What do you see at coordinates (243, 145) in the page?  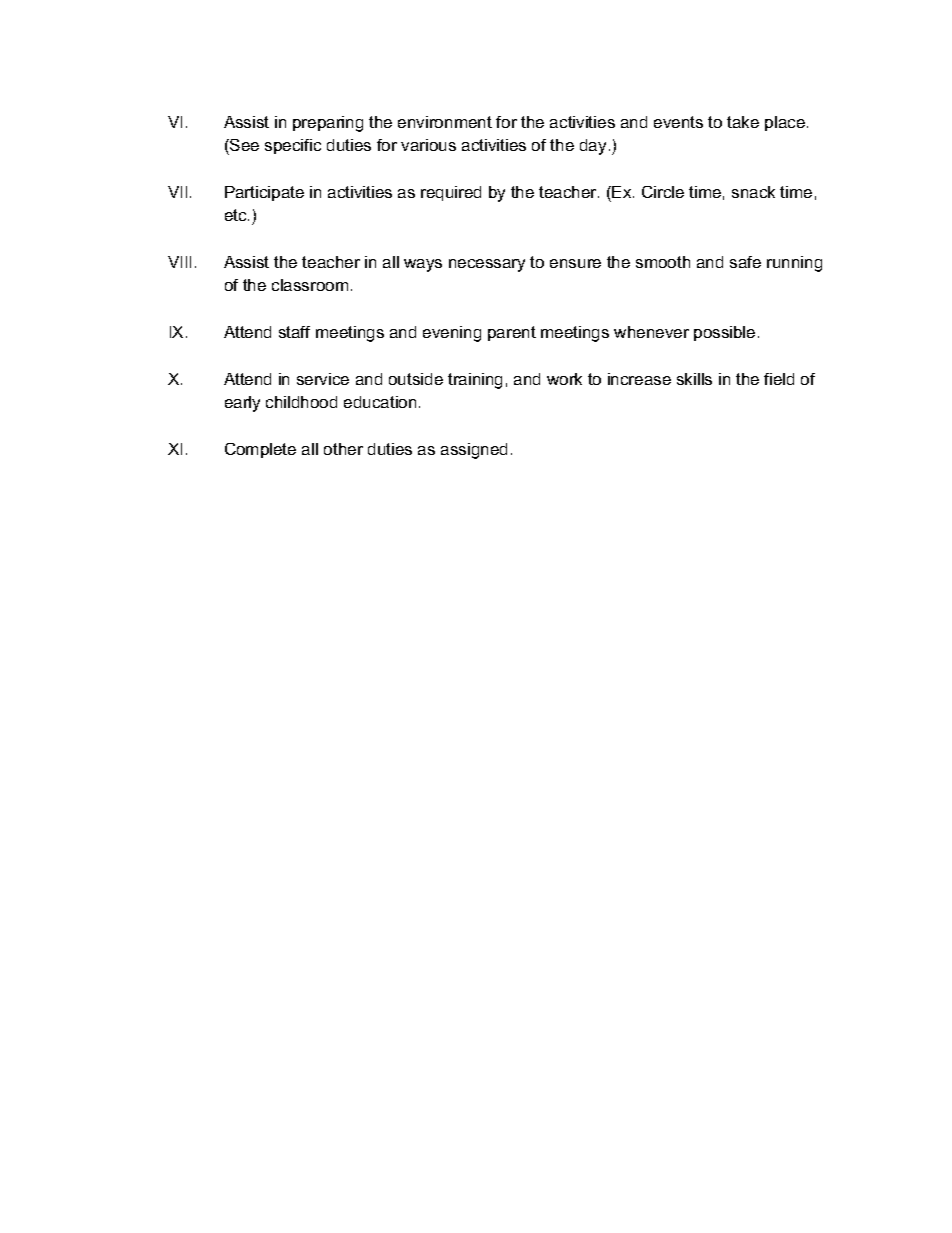 I see `See` at bounding box center [243, 145].
